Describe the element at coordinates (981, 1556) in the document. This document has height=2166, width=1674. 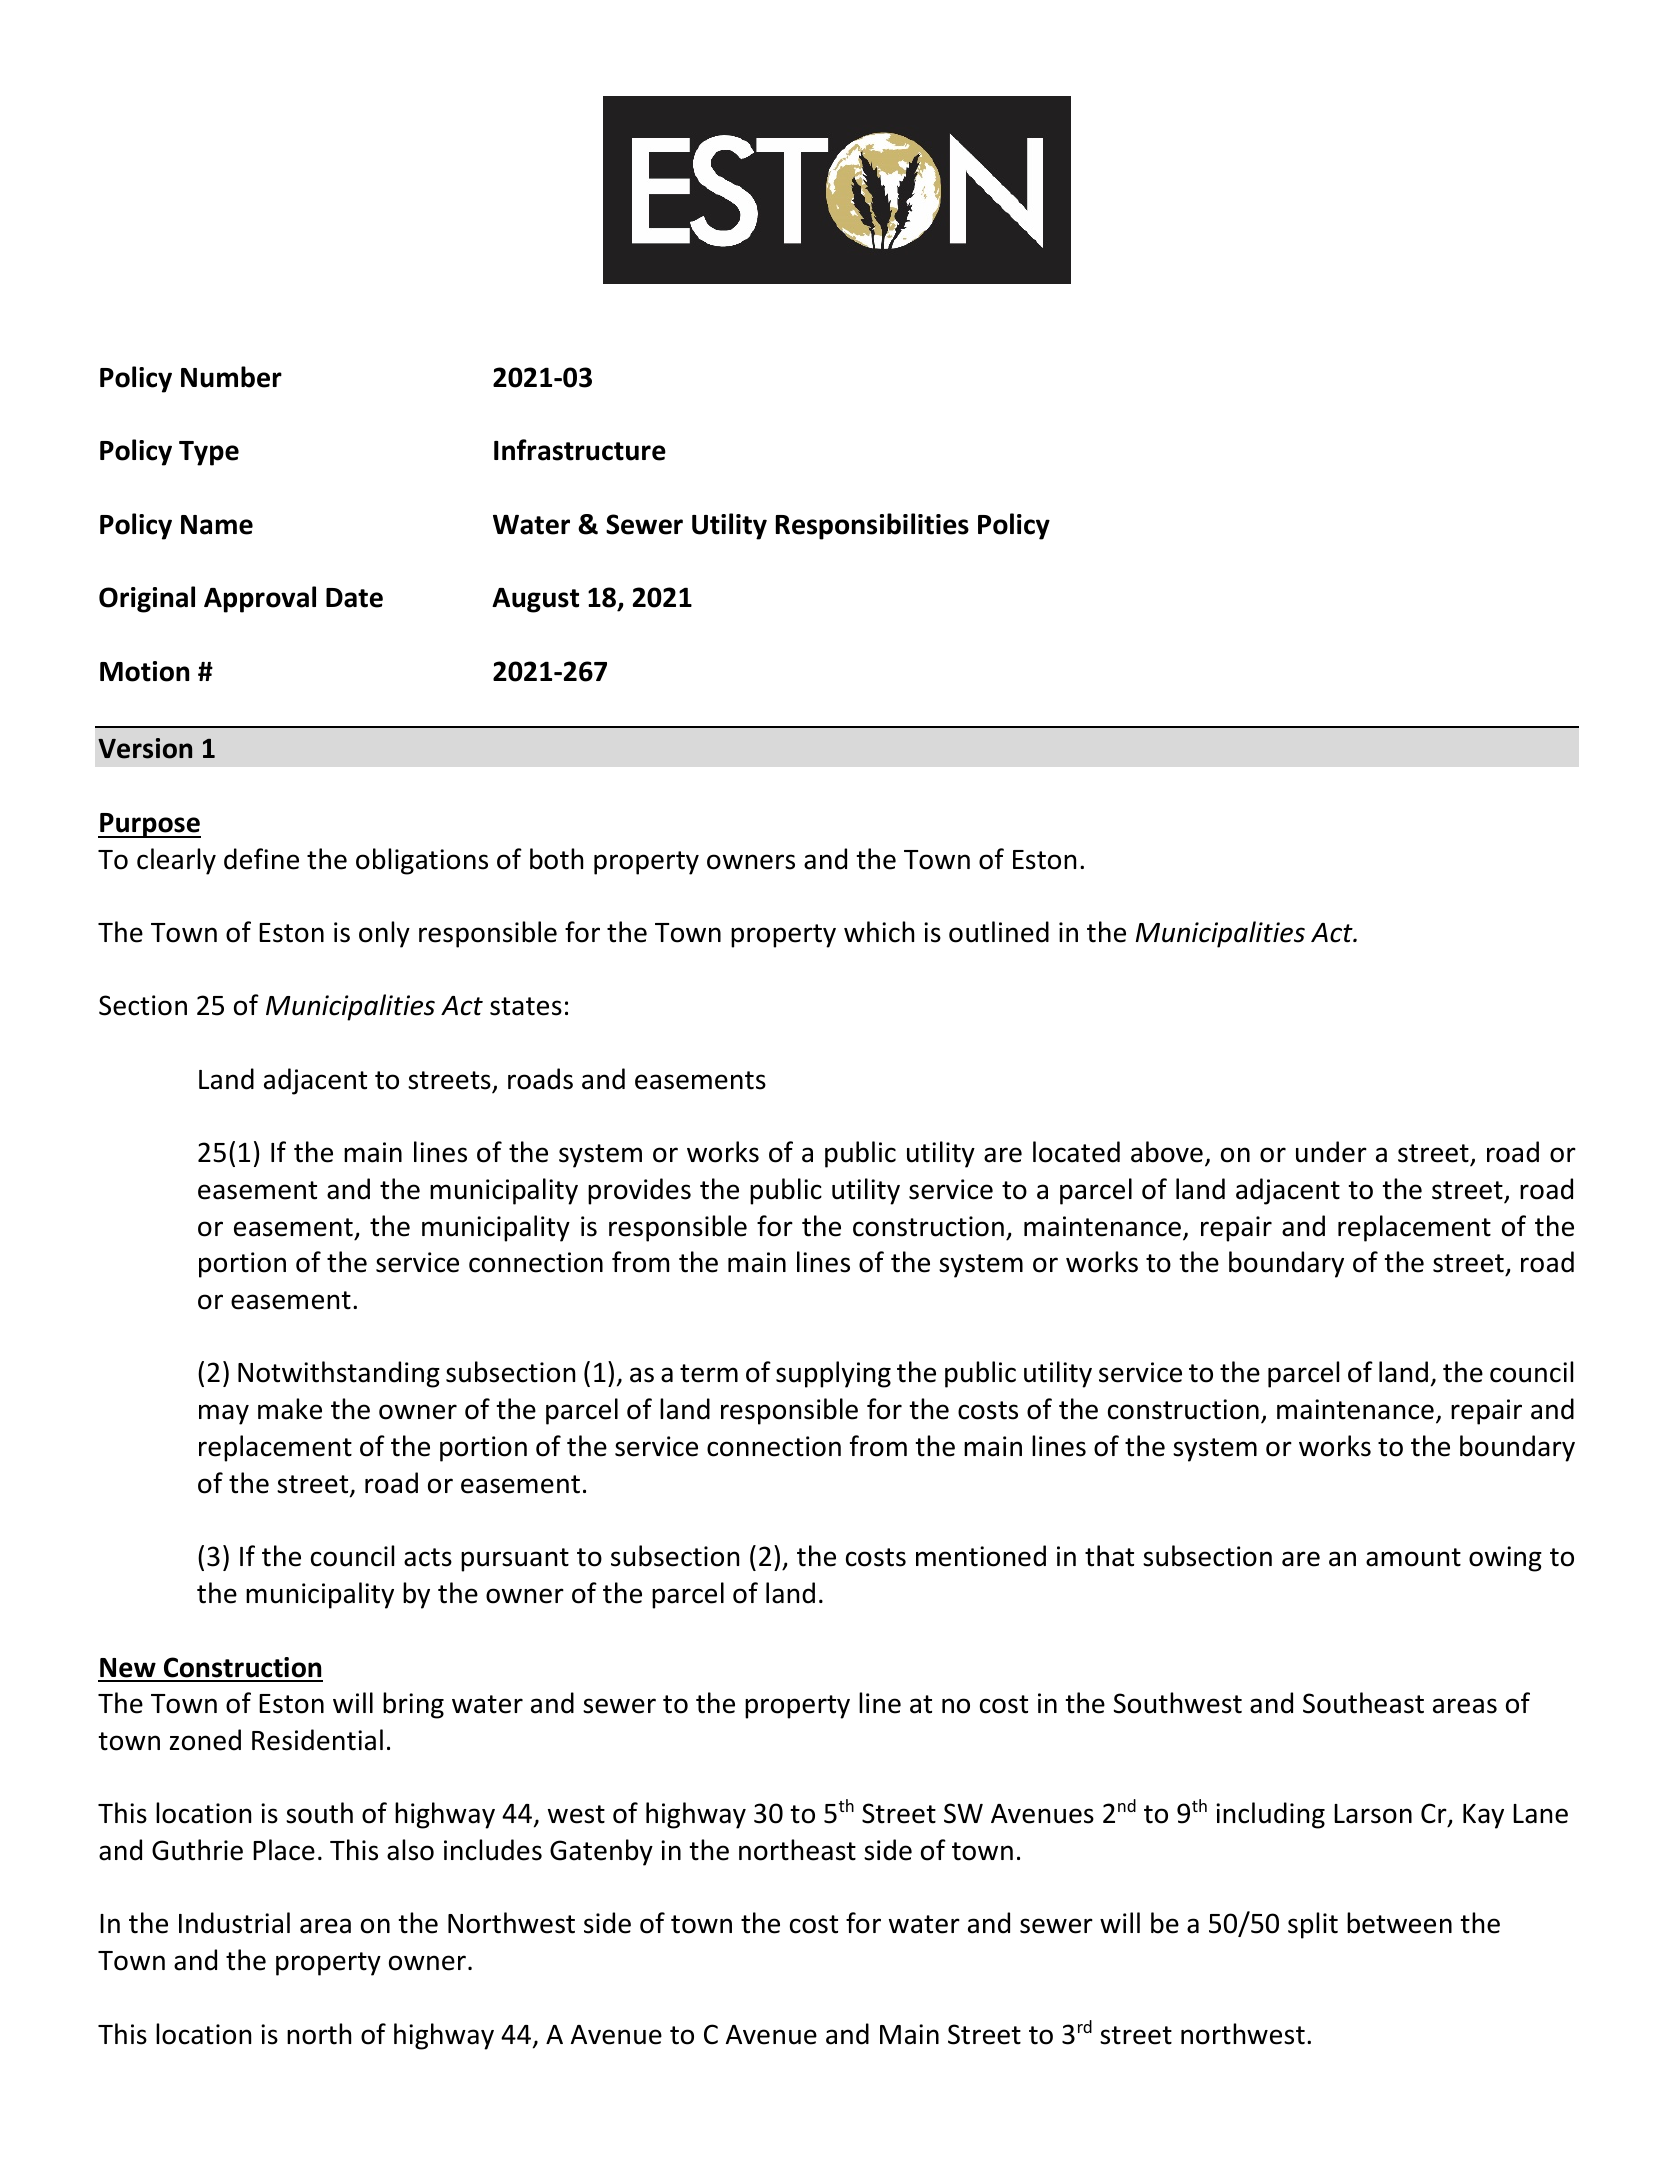
I see `mentioned` at that location.
